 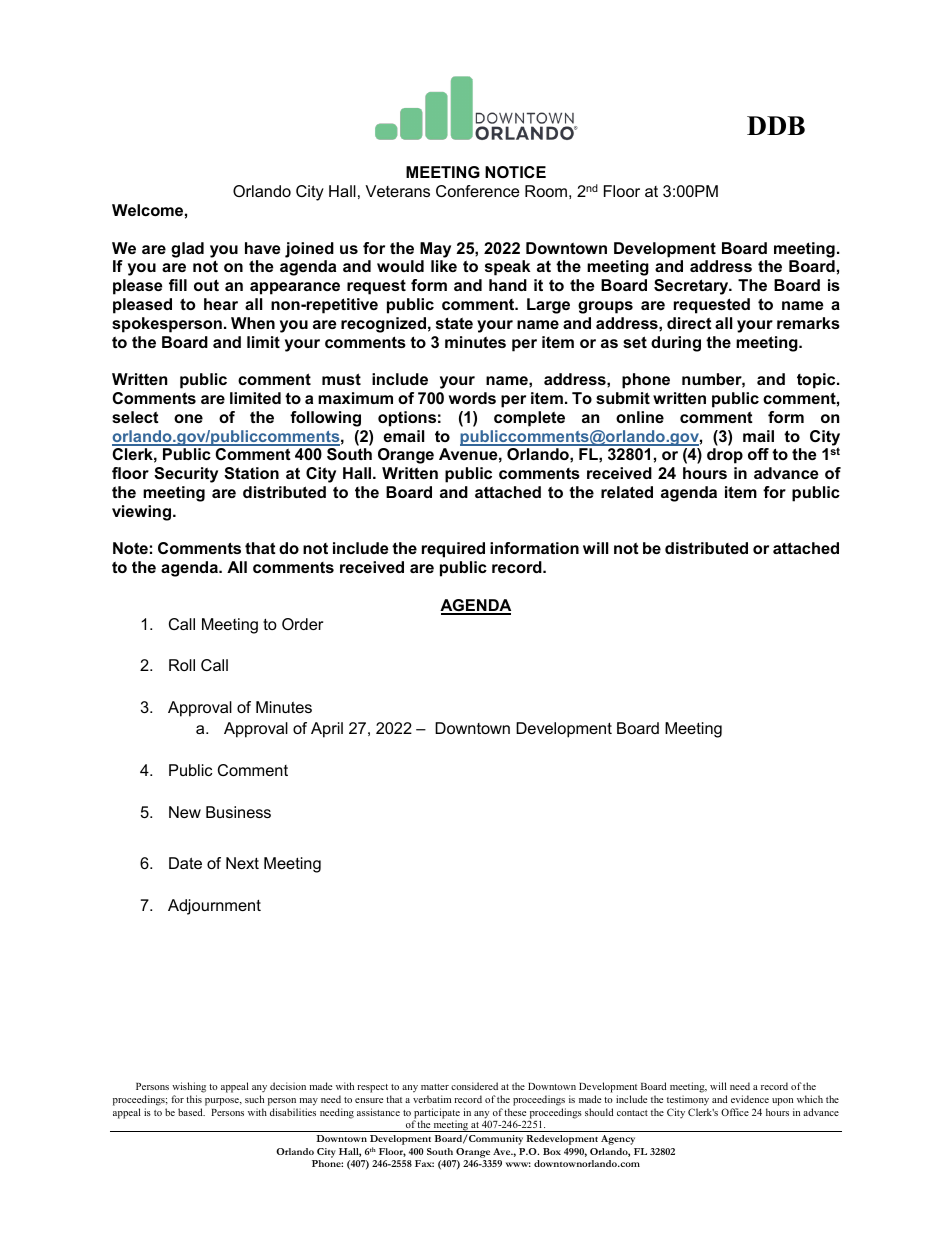 I want to click on required, so click(x=453, y=550).
